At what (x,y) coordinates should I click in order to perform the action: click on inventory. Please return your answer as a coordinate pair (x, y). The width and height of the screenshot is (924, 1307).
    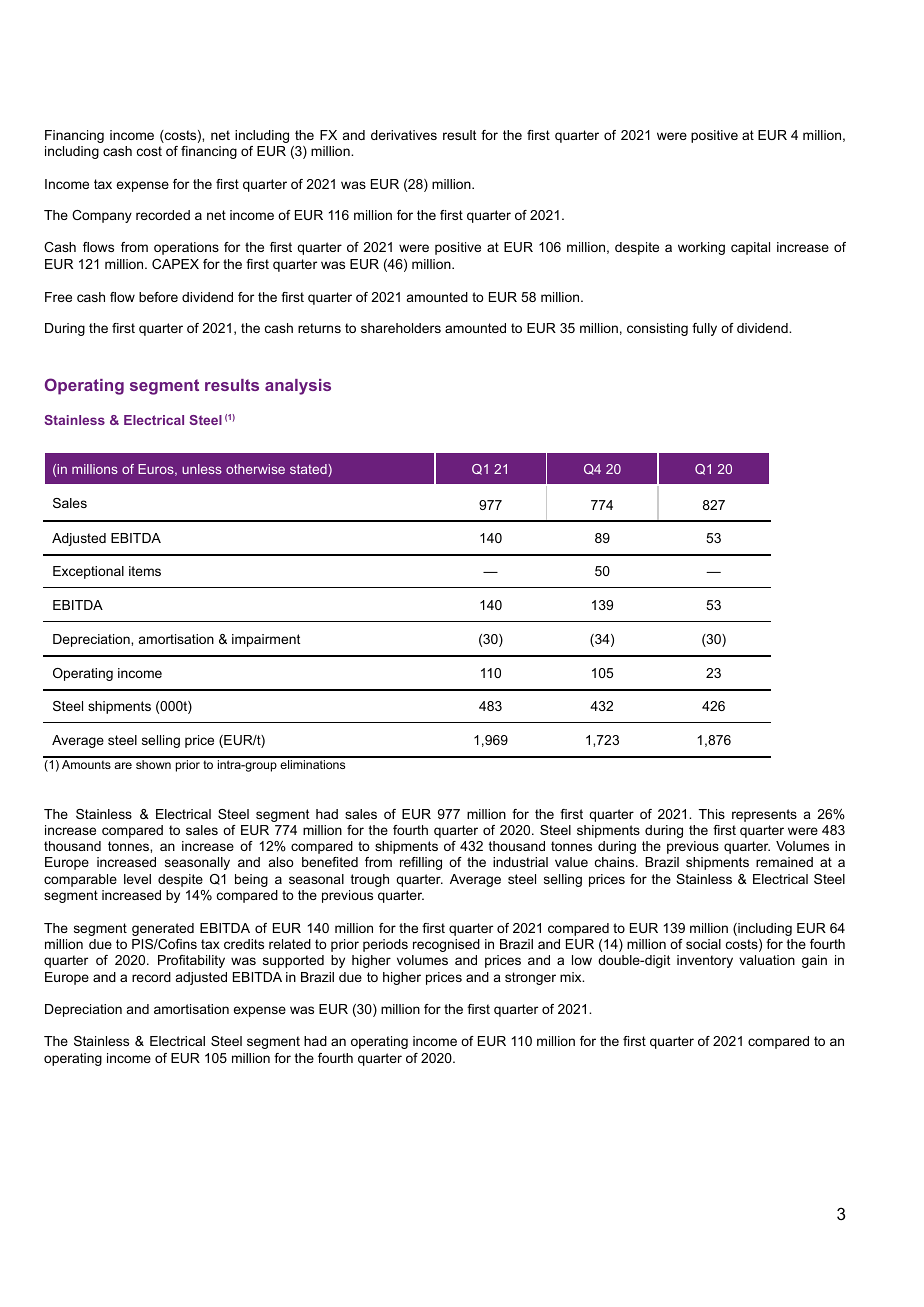
    Looking at the image, I should click on (705, 961).
